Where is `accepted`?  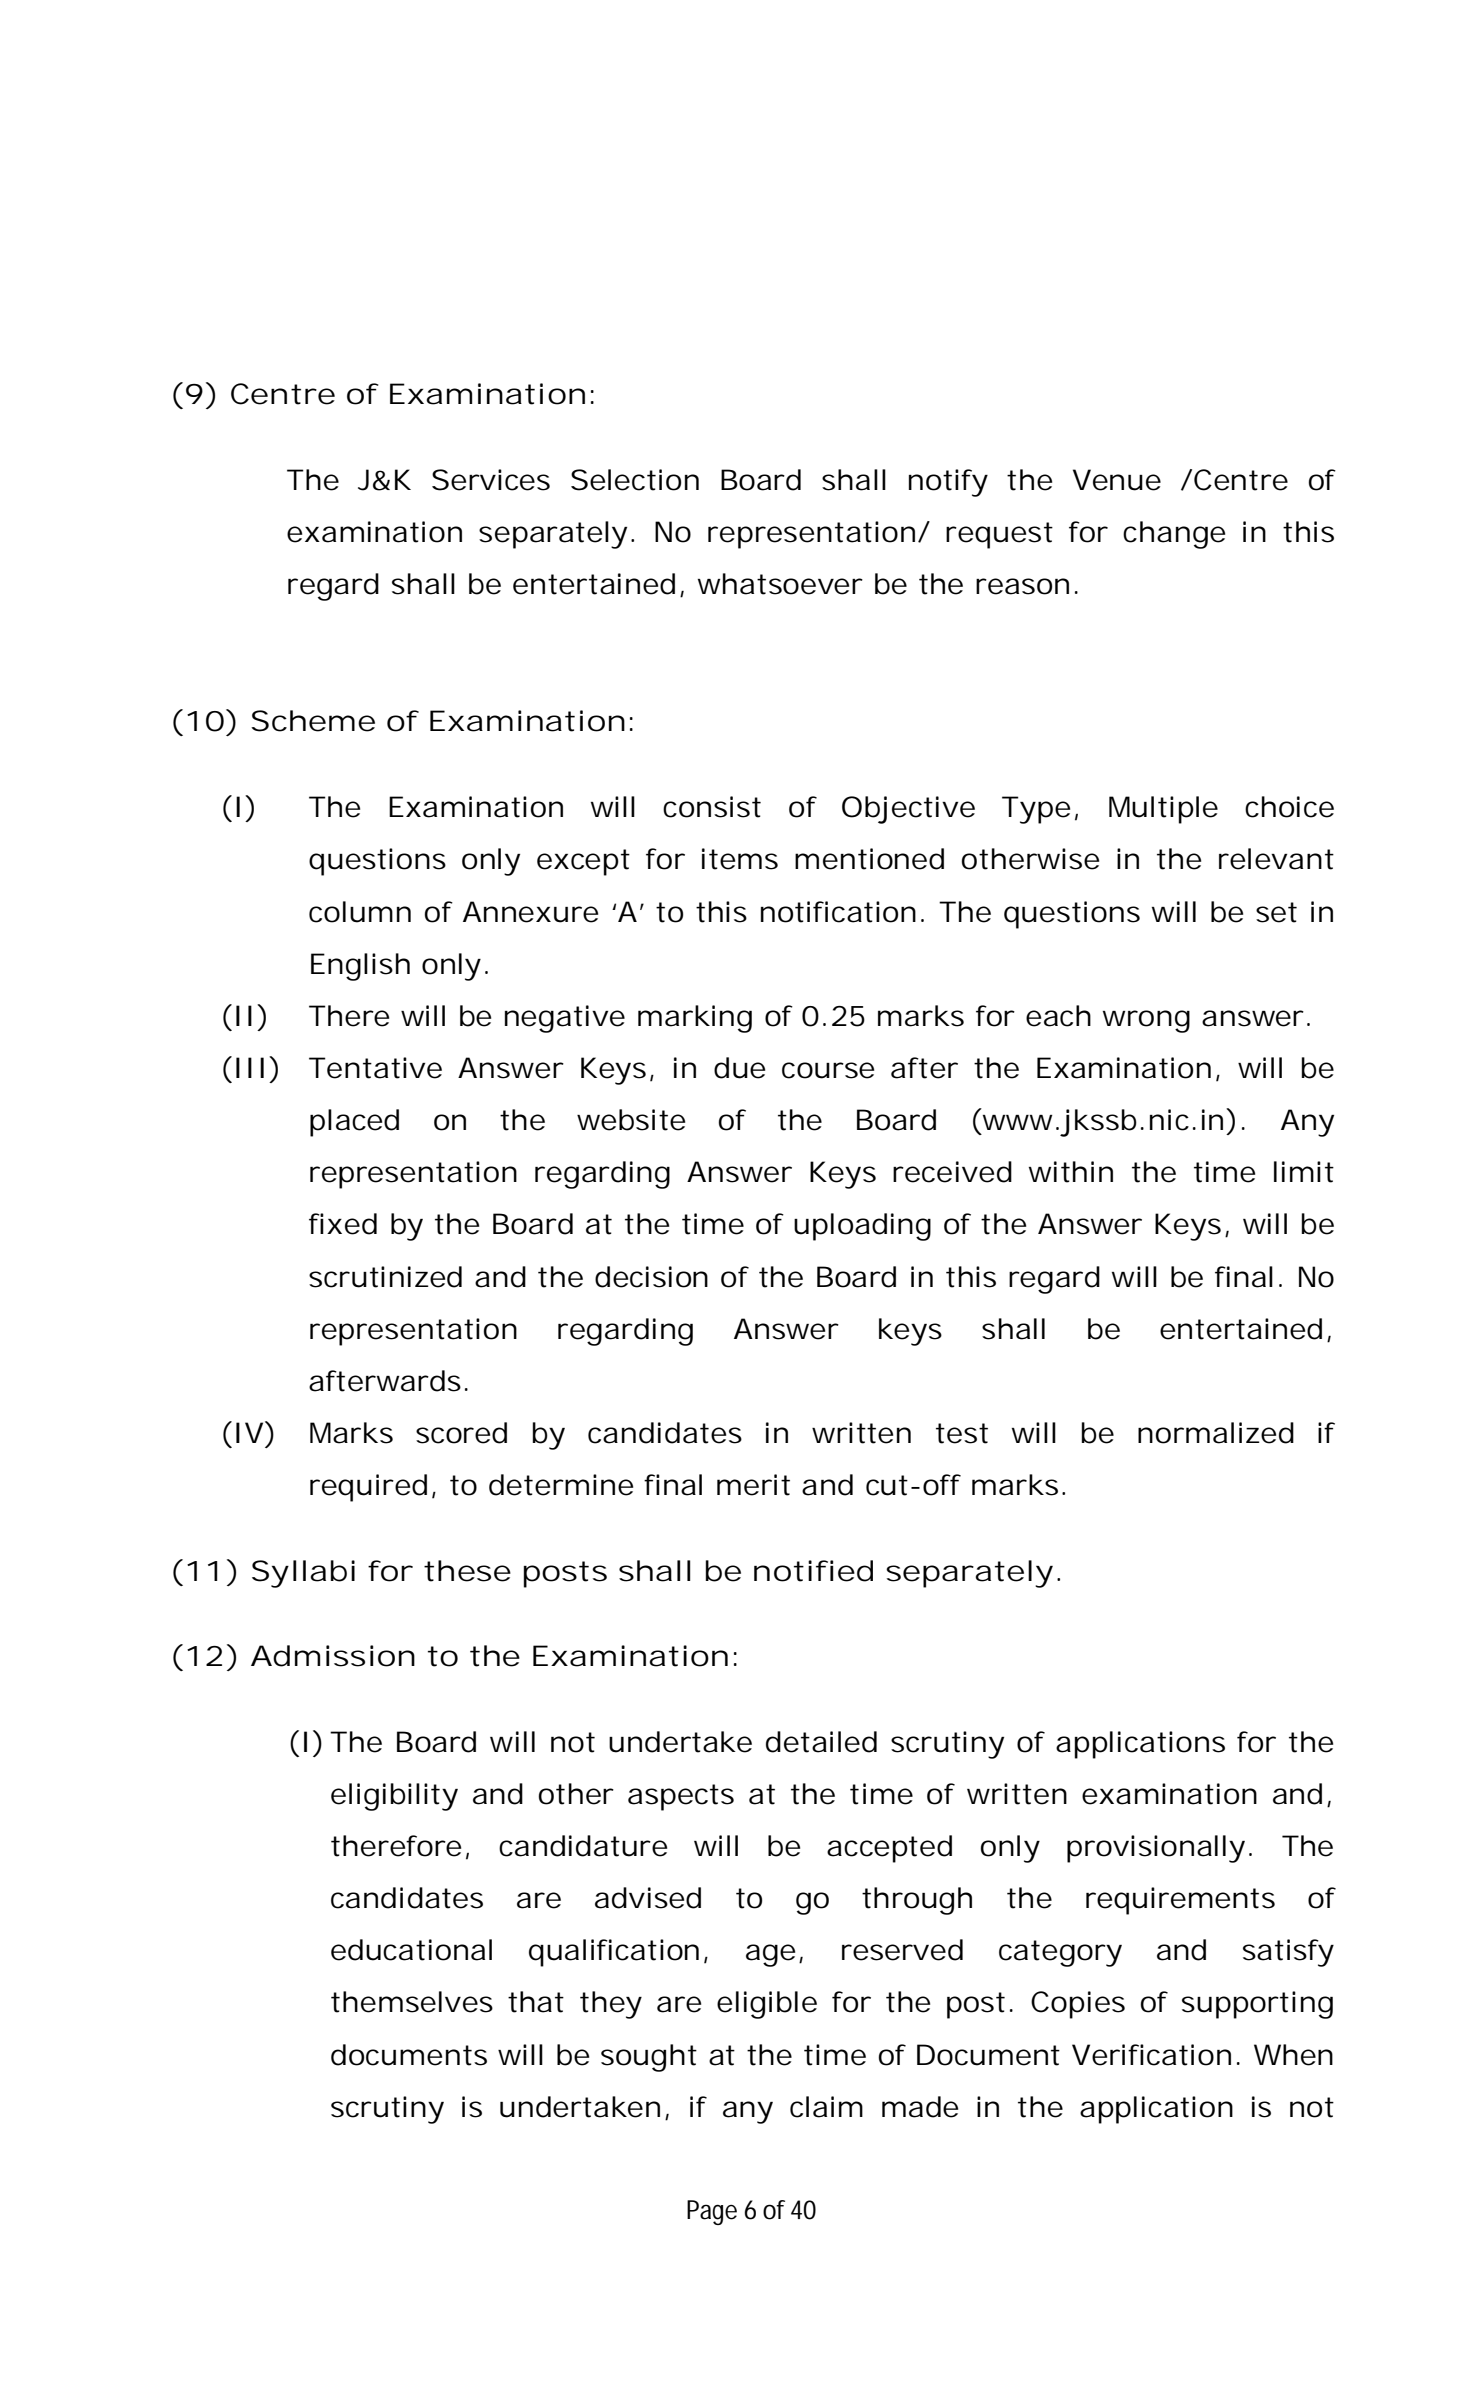 accepted is located at coordinates (889, 1849).
